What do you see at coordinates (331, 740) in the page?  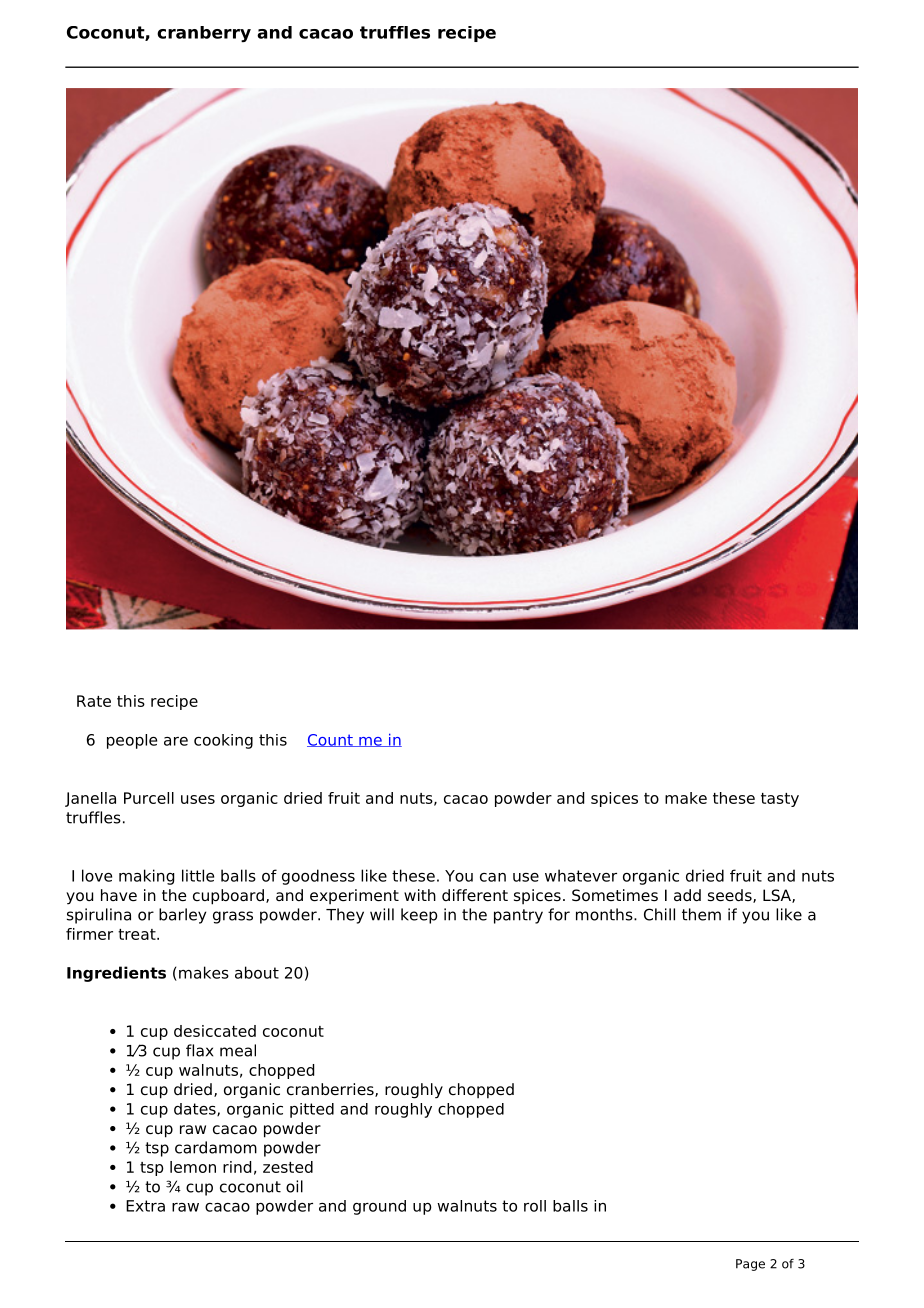 I see `Count` at bounding box center [331, 740].
